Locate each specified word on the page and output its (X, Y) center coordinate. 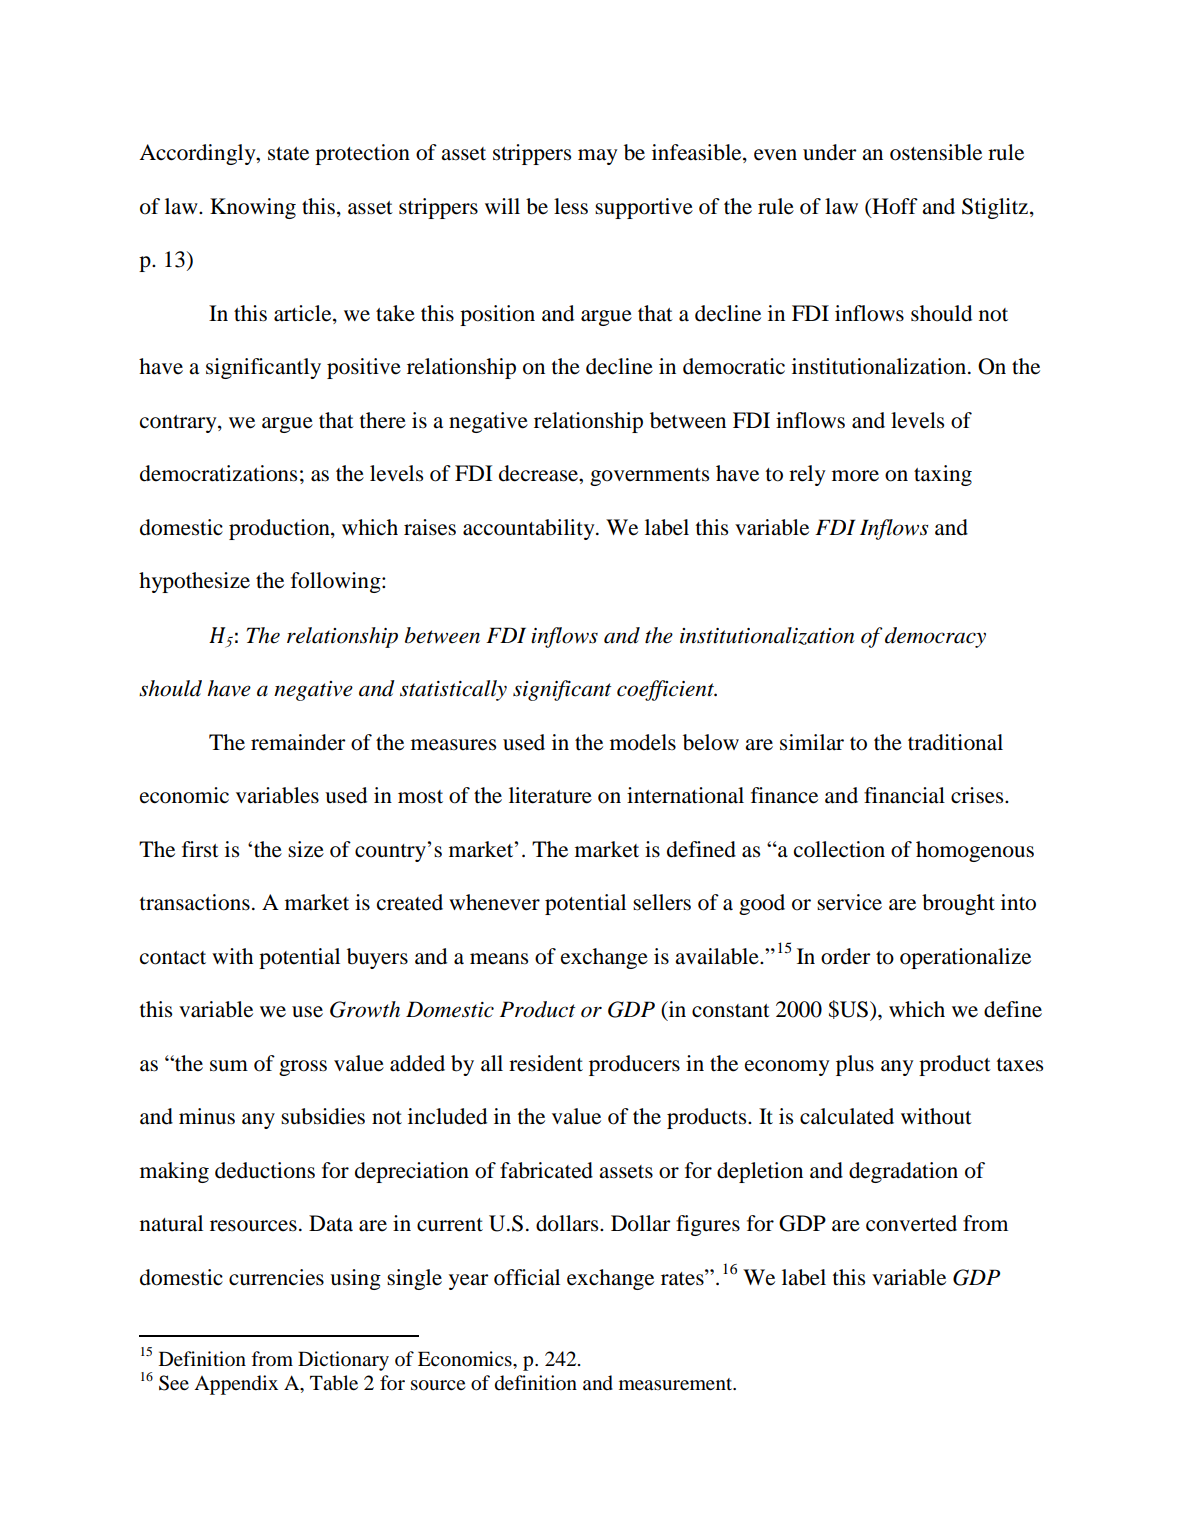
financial (904, 795)
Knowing (253, 208)
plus (855, 1065)
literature (550, 795)
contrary (179, 424)
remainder (298, 742)
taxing (943, 475)
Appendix (236, 1385)
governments (649, 477)
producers (634, 1065)
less (571, 206)
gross (303, 1068)
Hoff (894, 207)
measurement (677, 1384)
